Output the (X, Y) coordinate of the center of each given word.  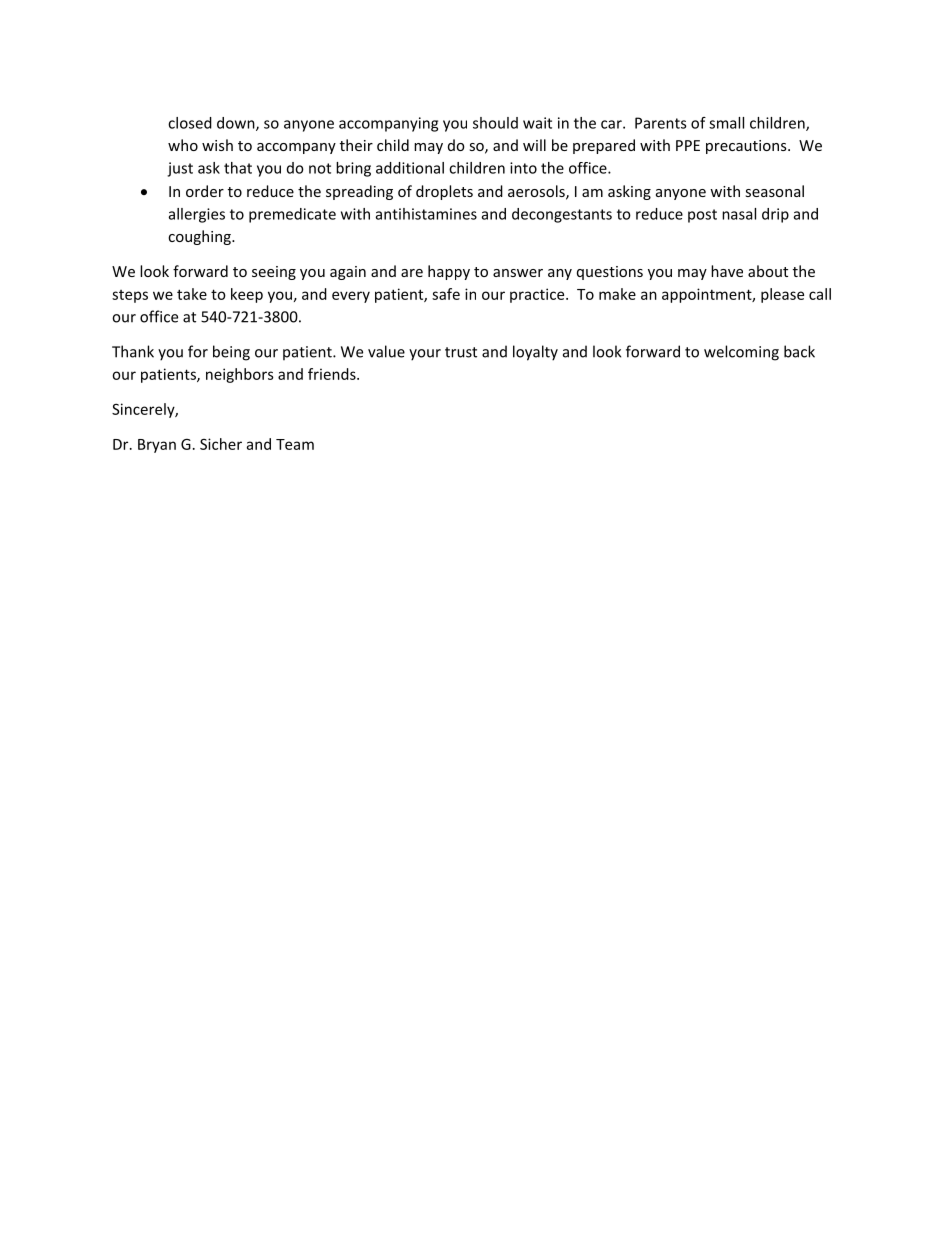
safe (446, 294)
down (237, 124)
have (727, 271)
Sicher (221, 444)
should (495, 123)
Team (295, 444)
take (192, 294)
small (726, 123)
